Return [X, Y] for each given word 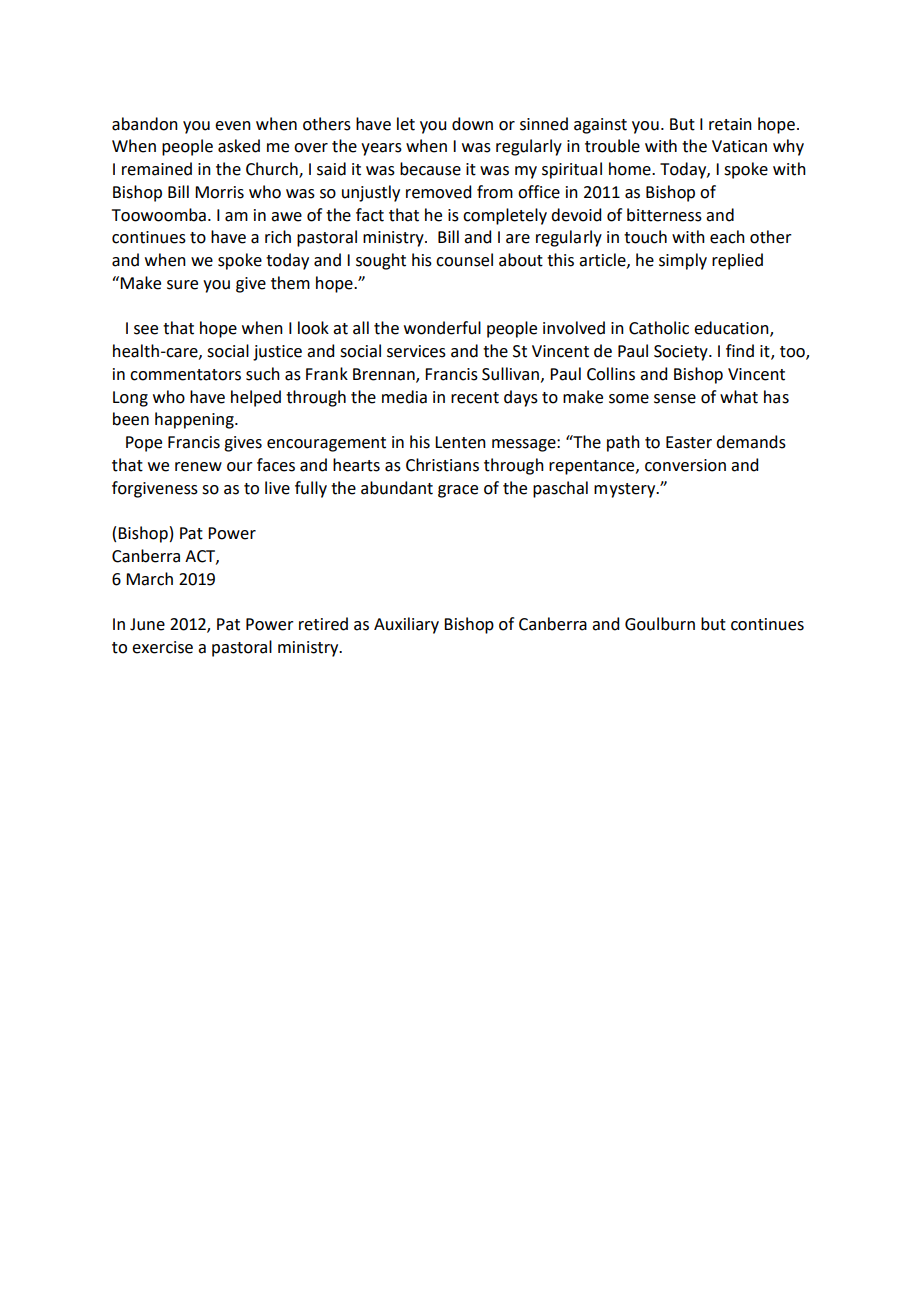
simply [683, 261]
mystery [626, 490]
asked [239, 146]
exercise [162, 647]
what [739, 397]
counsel [464, 260]
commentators [185, 375]
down [472, 124]
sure [182, 285]
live [277, 488]
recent [475, 398]
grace [458, 491]
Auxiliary [406, 625]
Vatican [739, 146]
